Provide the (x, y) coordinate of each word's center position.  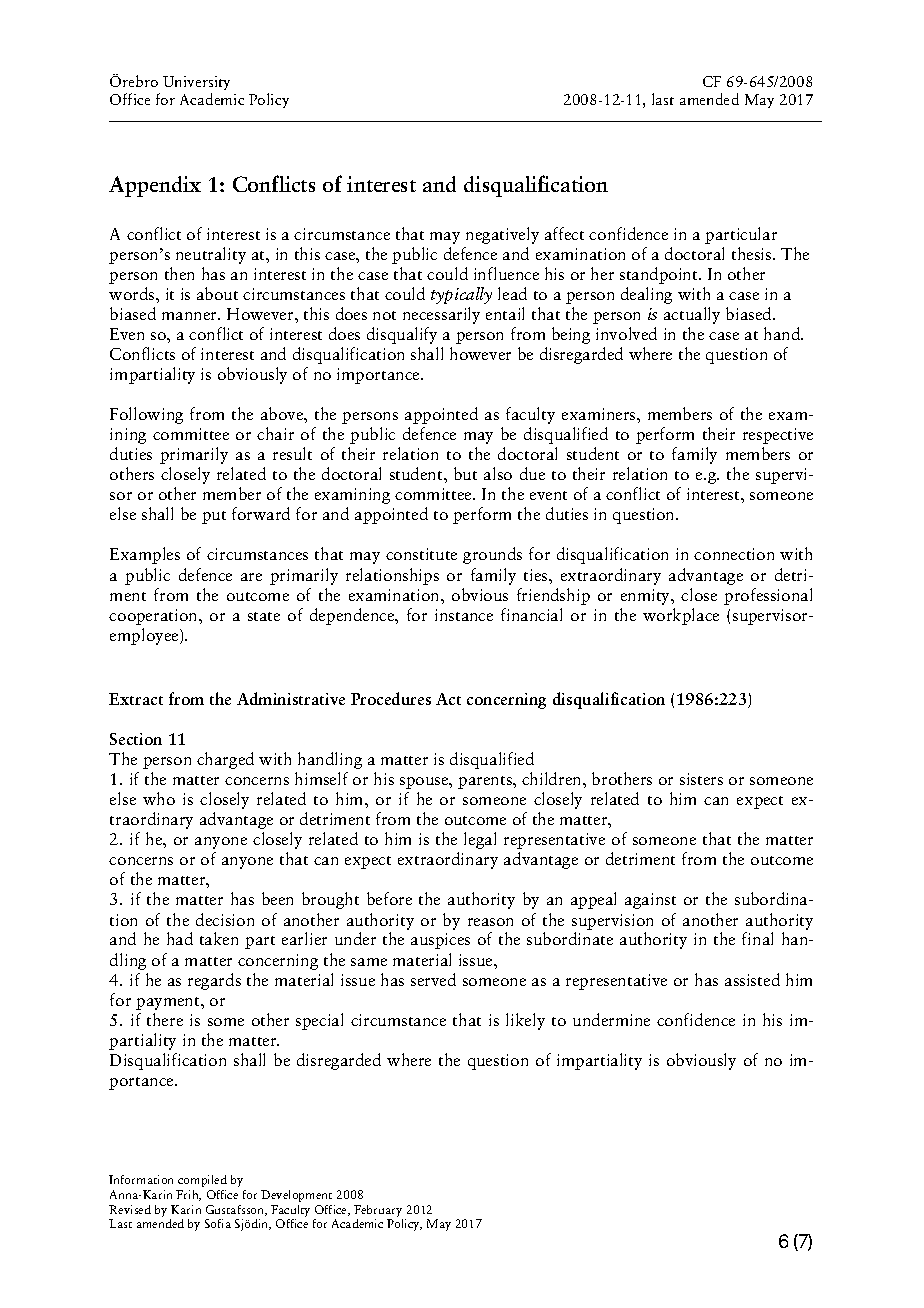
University (196, 85)
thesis (753, 253)
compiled (202, 1181)
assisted (752, 979)
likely (525, 1021)
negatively (502, 235)
